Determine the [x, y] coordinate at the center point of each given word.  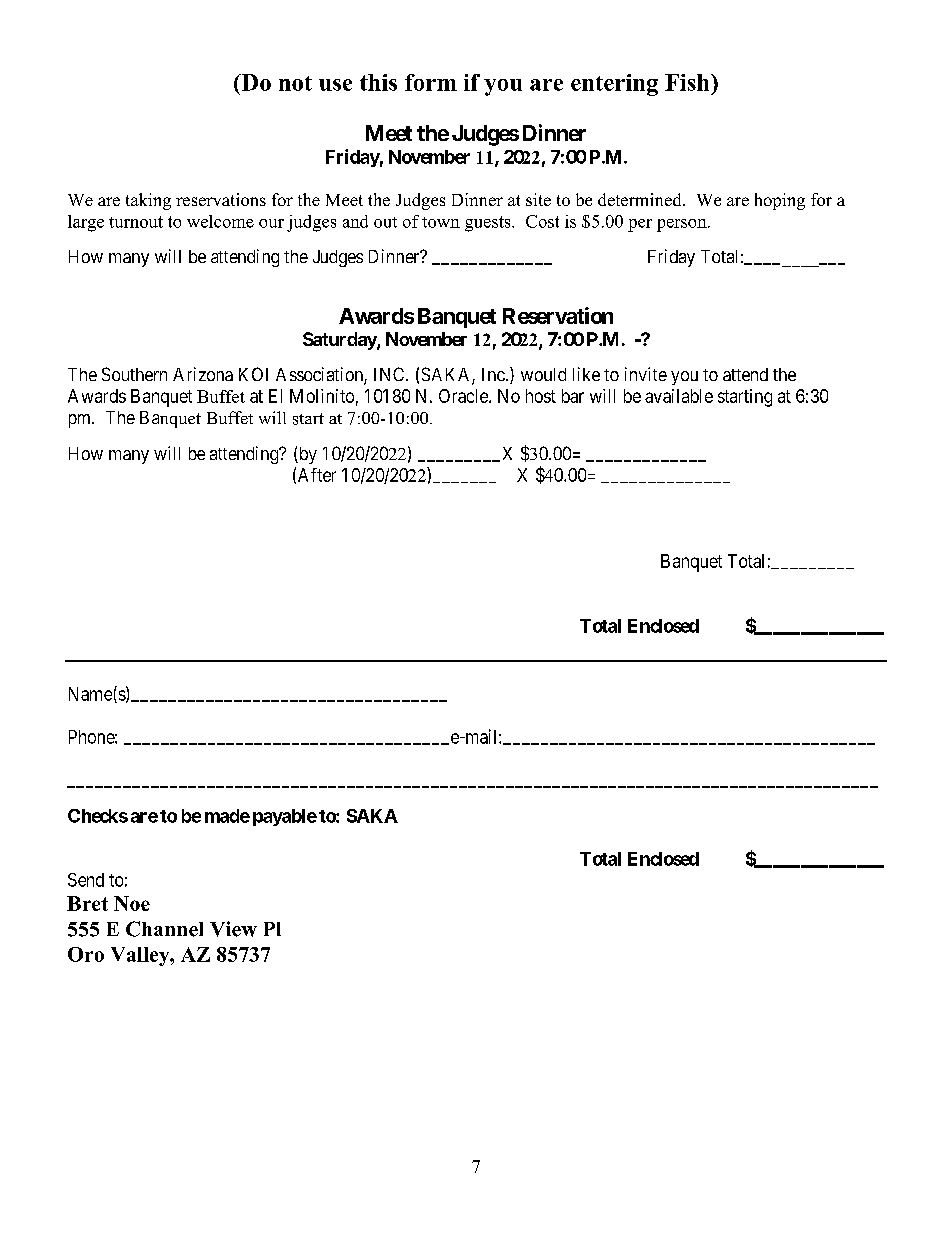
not [295, 83]
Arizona [203, 374]
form [431, 82]
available [679, 396]
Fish [688, 82]
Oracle [464, 396]
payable [285, 817]
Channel [164, 929]
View [233, 929]
